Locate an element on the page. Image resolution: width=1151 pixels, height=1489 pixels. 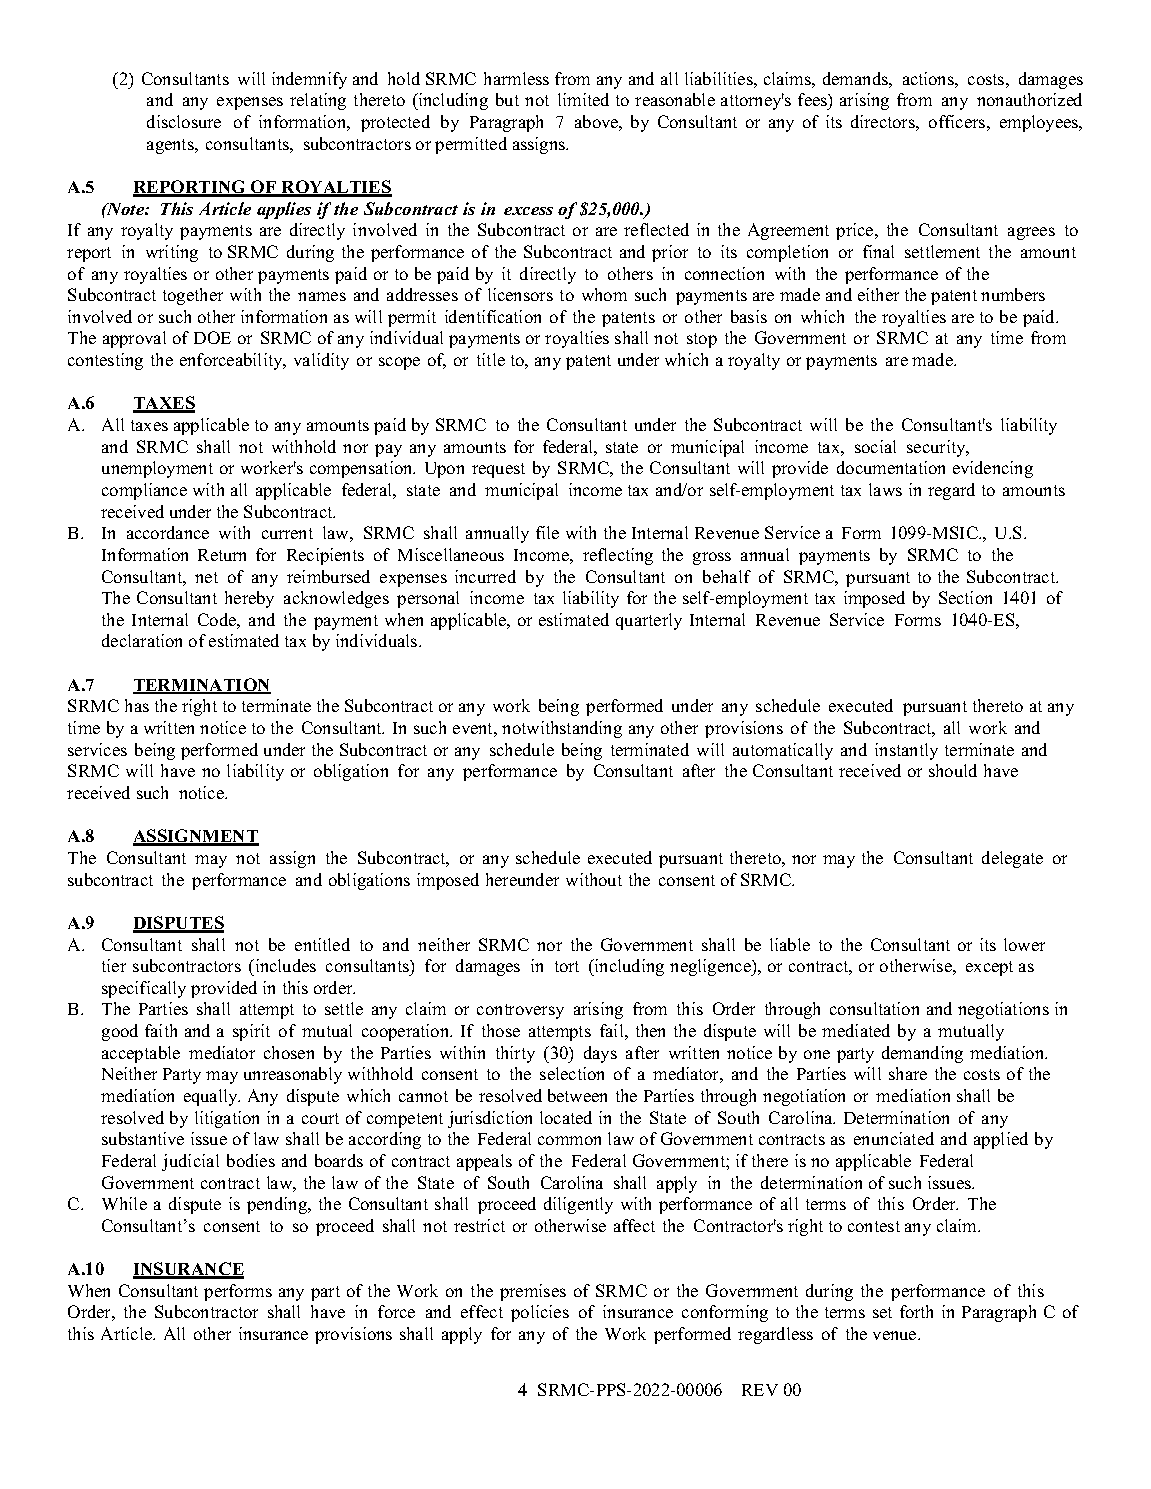
includes is located at coordinates (284, 967).
